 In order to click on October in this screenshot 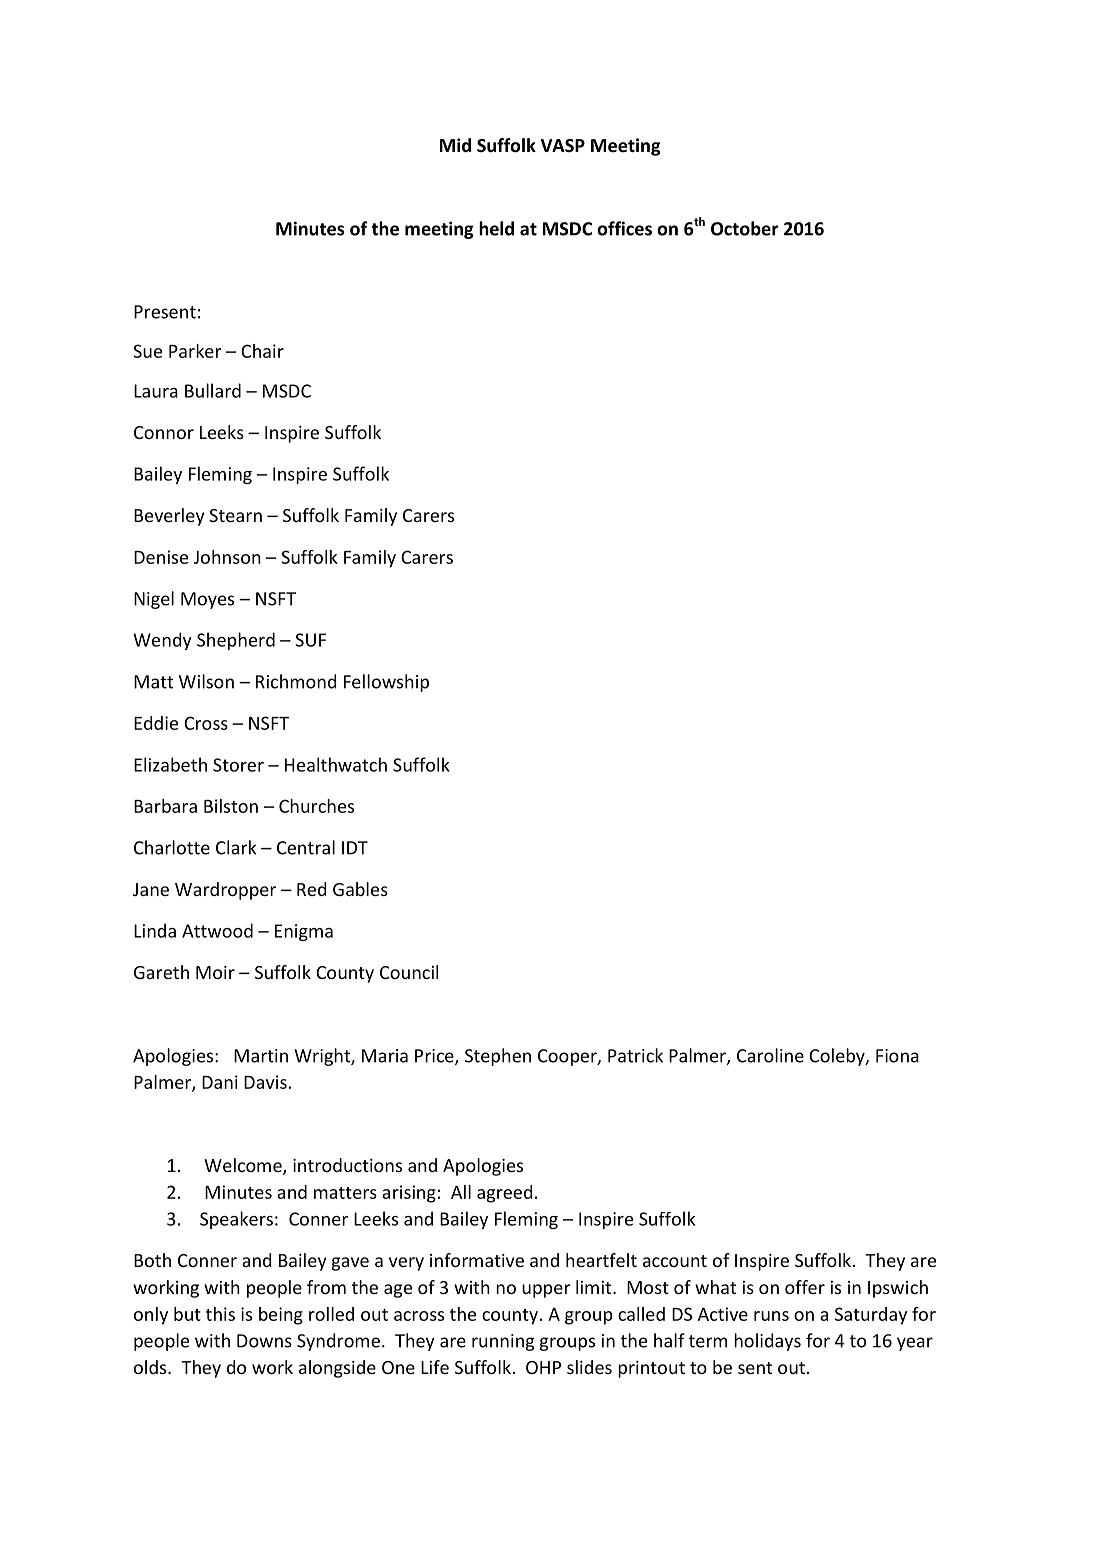, I will do `click(744, 228)`.
